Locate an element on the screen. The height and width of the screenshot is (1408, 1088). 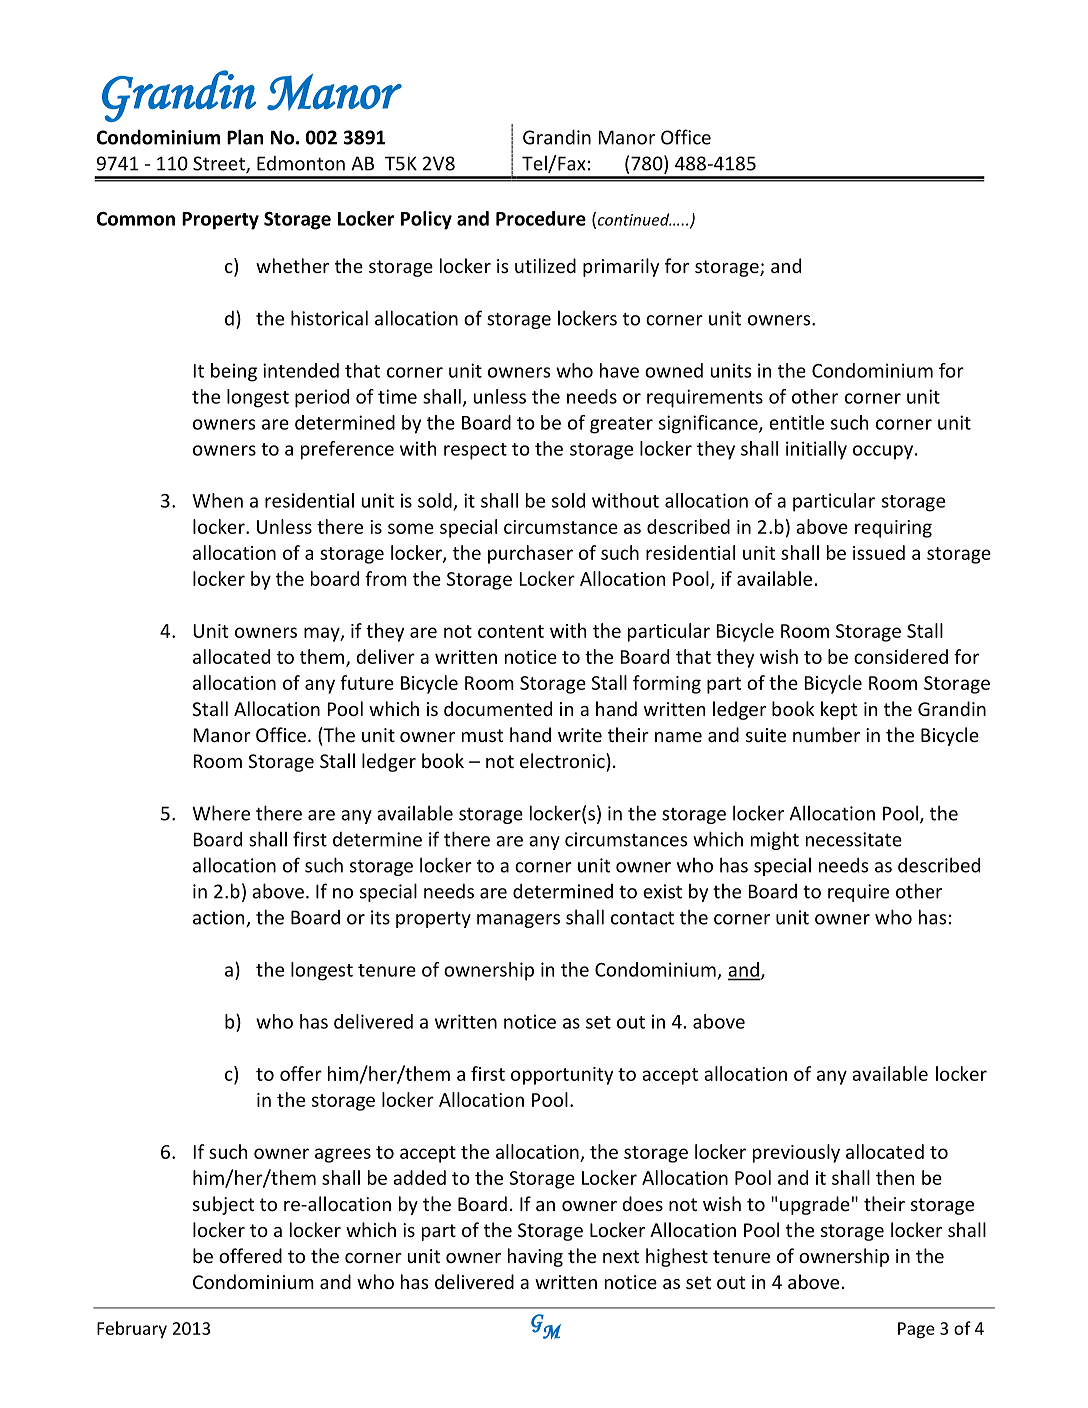
February is located at coordinates (132, 1330).
